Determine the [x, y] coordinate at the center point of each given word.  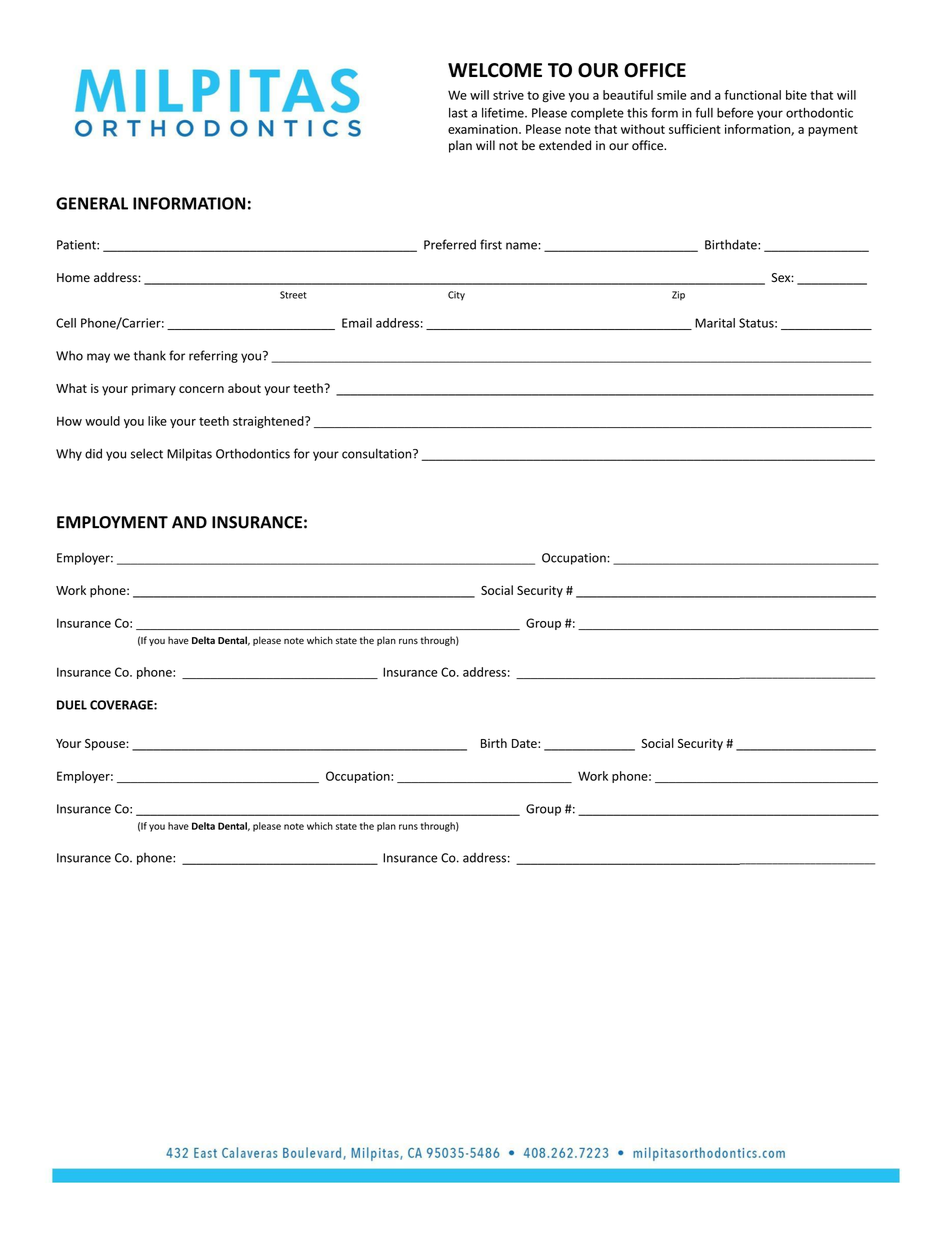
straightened [269, 422]
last [458, 113]
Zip [678, 295]
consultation [378, 453]
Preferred [450, 244]
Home [73, 277]
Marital [715, 323]
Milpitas [189, 454]
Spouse [106, 745]
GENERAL [92, 203]
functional [752, 95]
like [157, 421]
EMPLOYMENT [112, 522]
